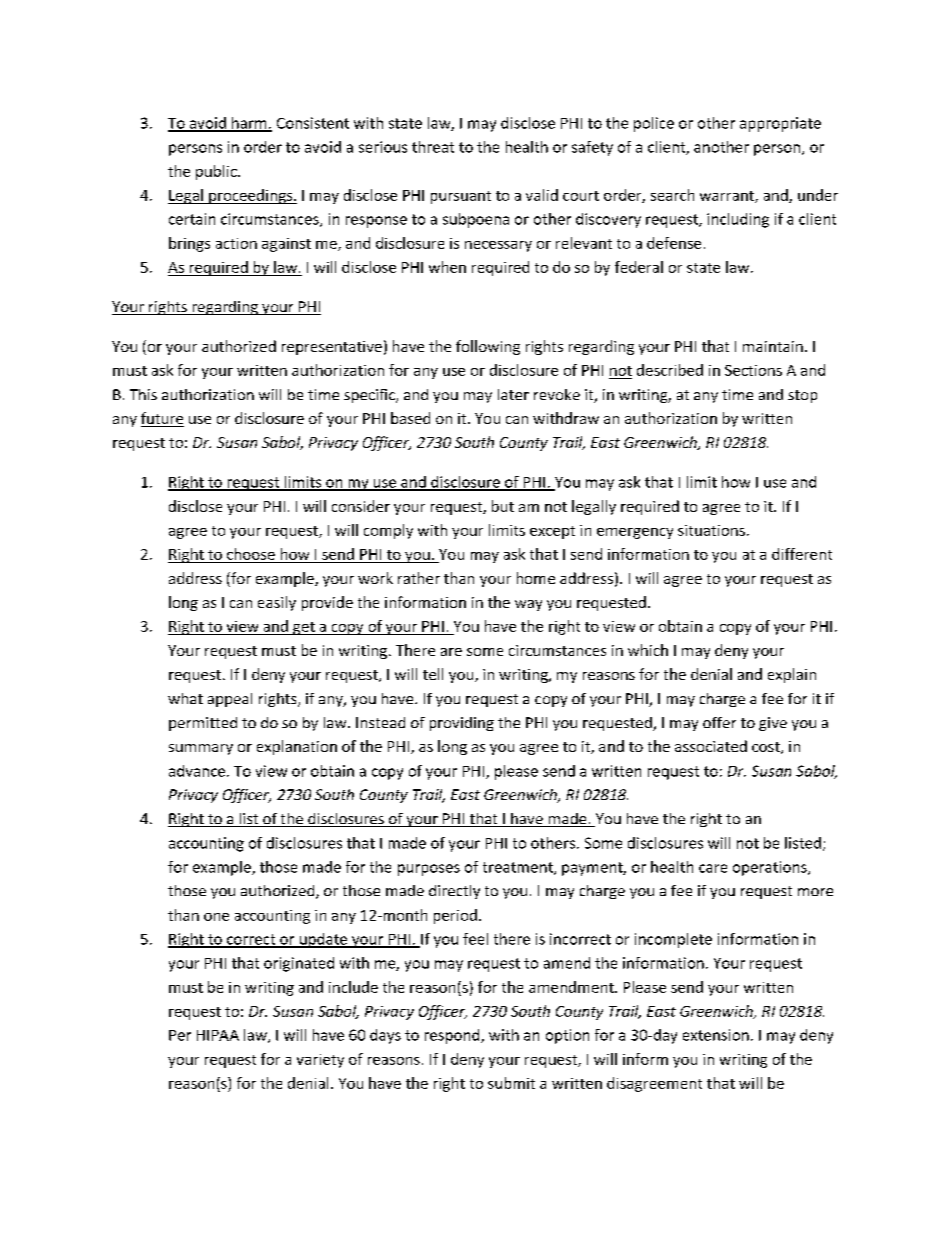  Describe the element at coordinates (519, 868) in the screenshot. I see `treatment` at that location.
